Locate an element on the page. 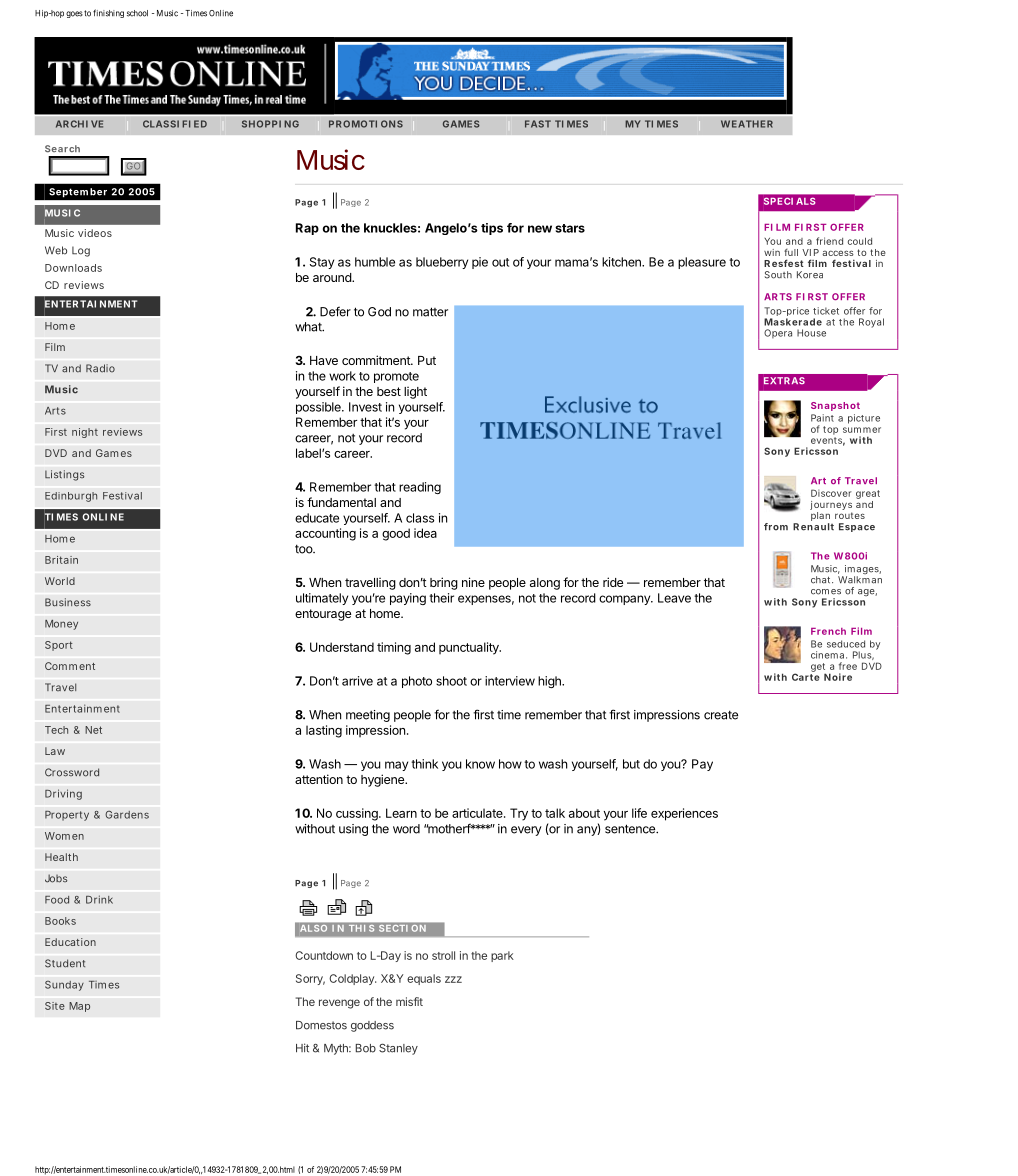 This document has width=1018, height=1176. know is located at coordinates (480, 764).
